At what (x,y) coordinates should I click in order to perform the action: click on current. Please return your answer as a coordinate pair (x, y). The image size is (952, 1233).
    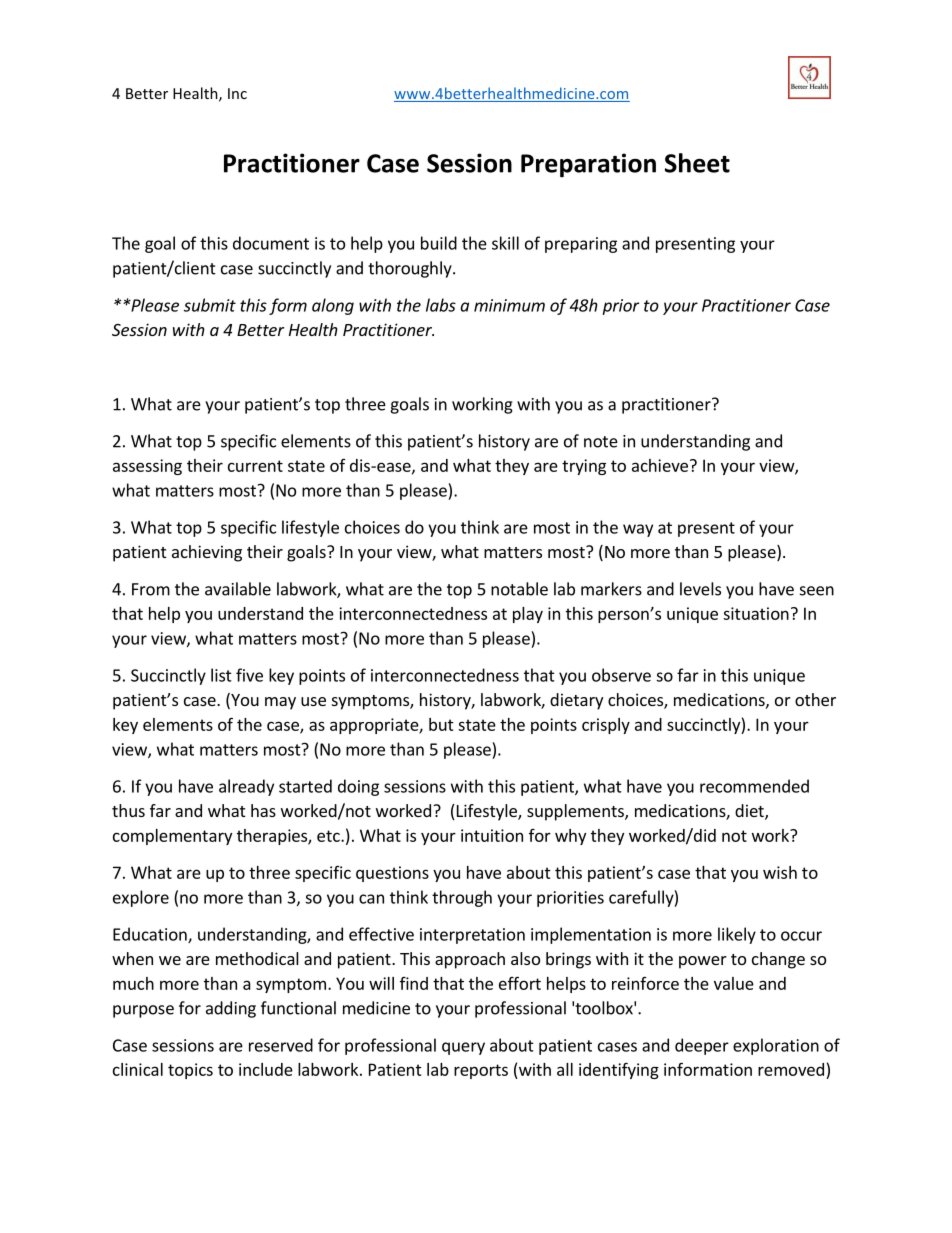
    Looking at the image, I should click on (255, 466).
